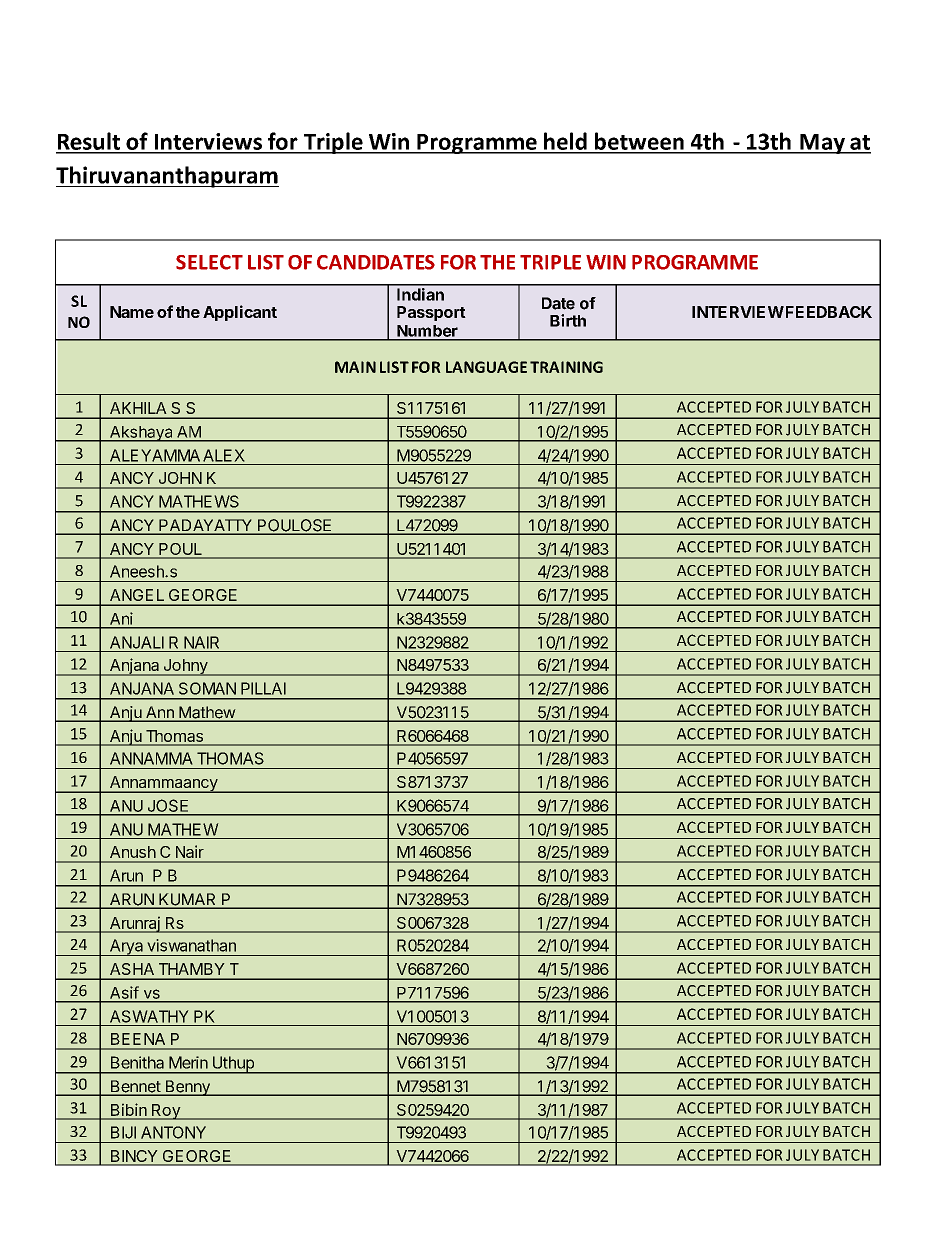  I want to click on Benny, so click(187, 1088).
